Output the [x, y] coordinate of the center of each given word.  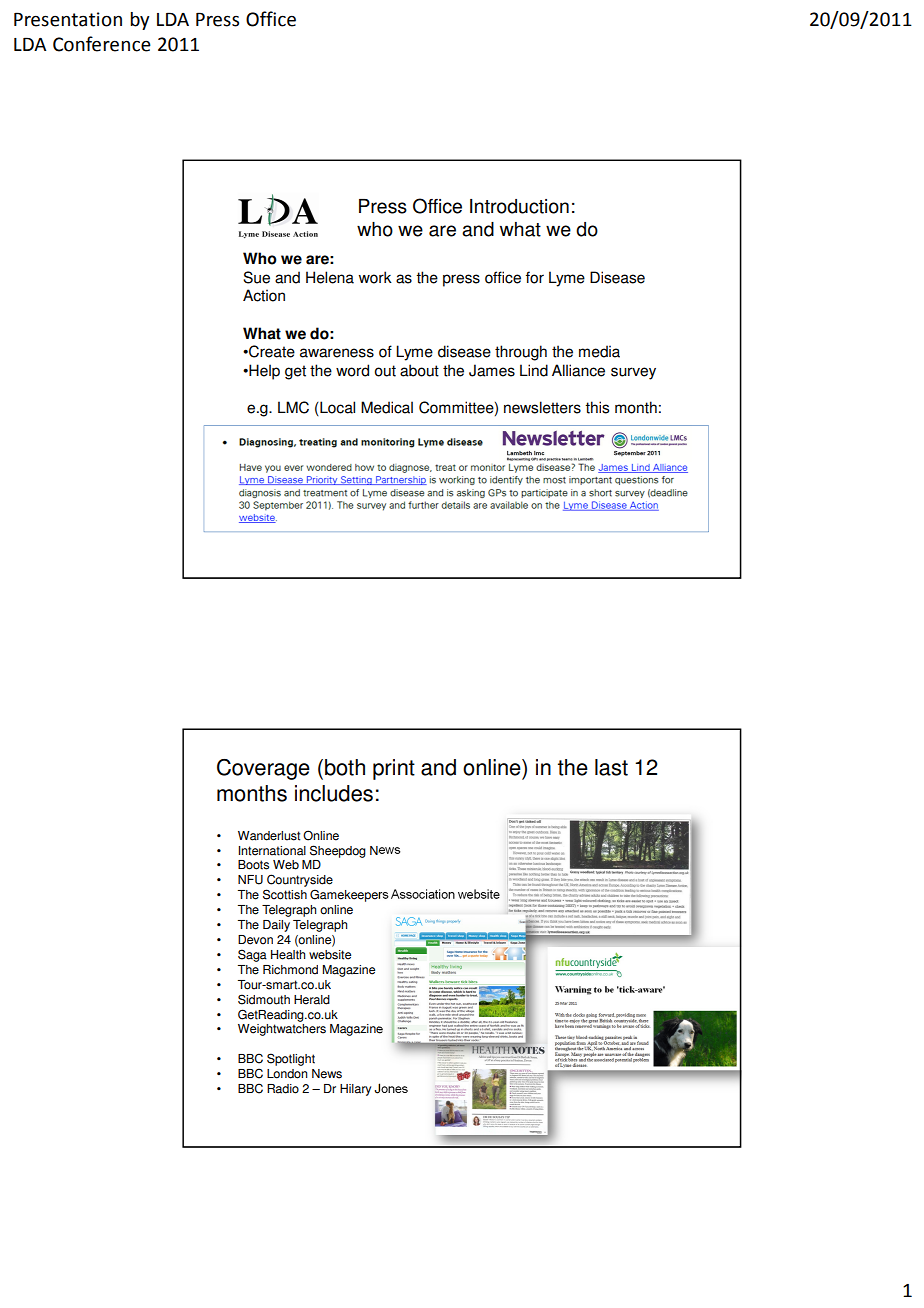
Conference [102, 44]
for [535, 277]
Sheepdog [338, 851]
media [599, 351]
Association [423, 894]
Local [336, 408]
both [345, 767]
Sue [256, 277]
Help [263, 372]
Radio [283, 1089]
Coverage [263, 769]
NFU [250, 880]
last [611, 767]
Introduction [519, 206]
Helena [330, 277]
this [597, 407]
